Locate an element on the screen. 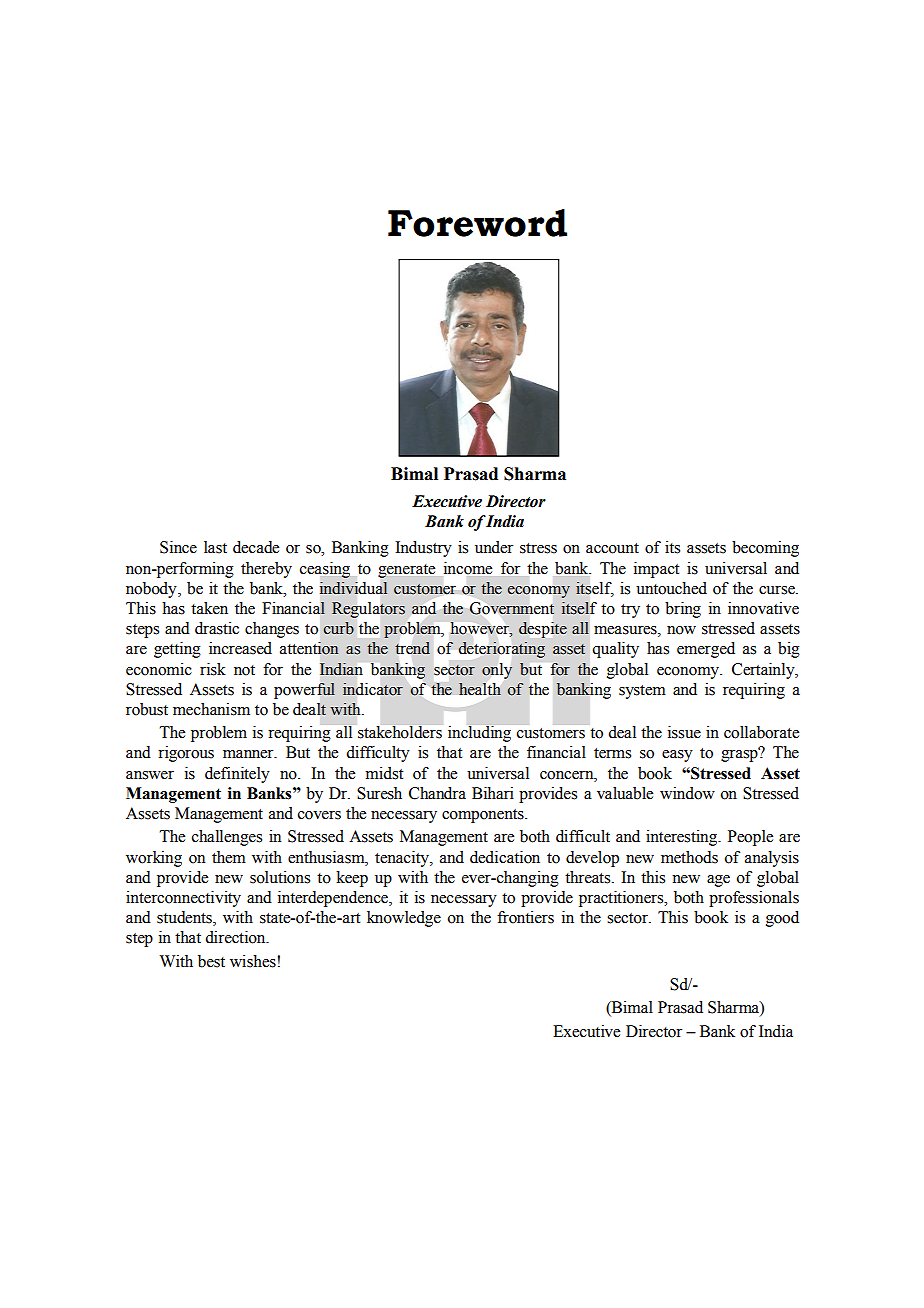 This screenshot has width=924, height=1308. becoming is located at coordinates (765, 549).
